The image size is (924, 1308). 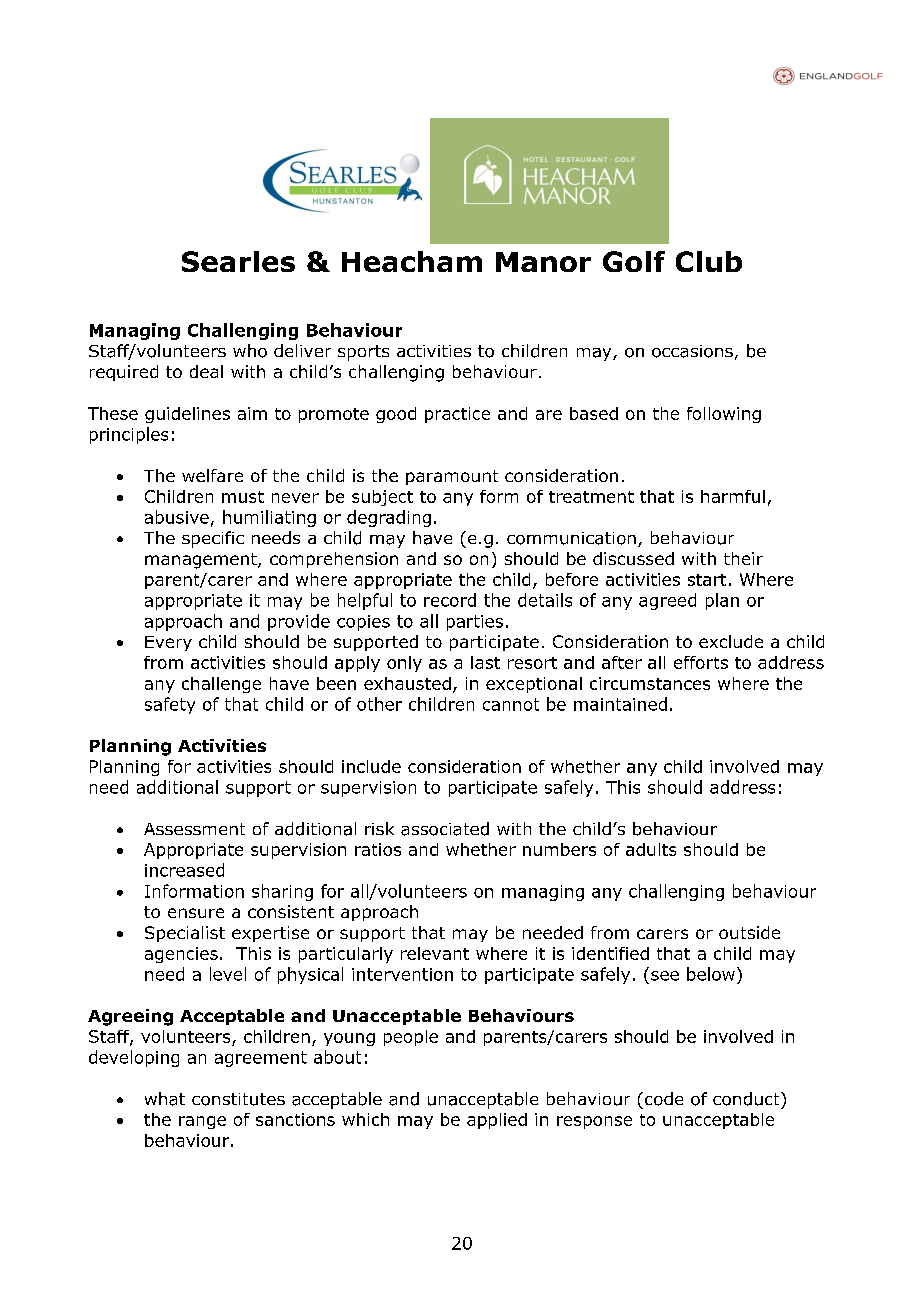 I want to click on Manor, so click(x=543, y=262).
